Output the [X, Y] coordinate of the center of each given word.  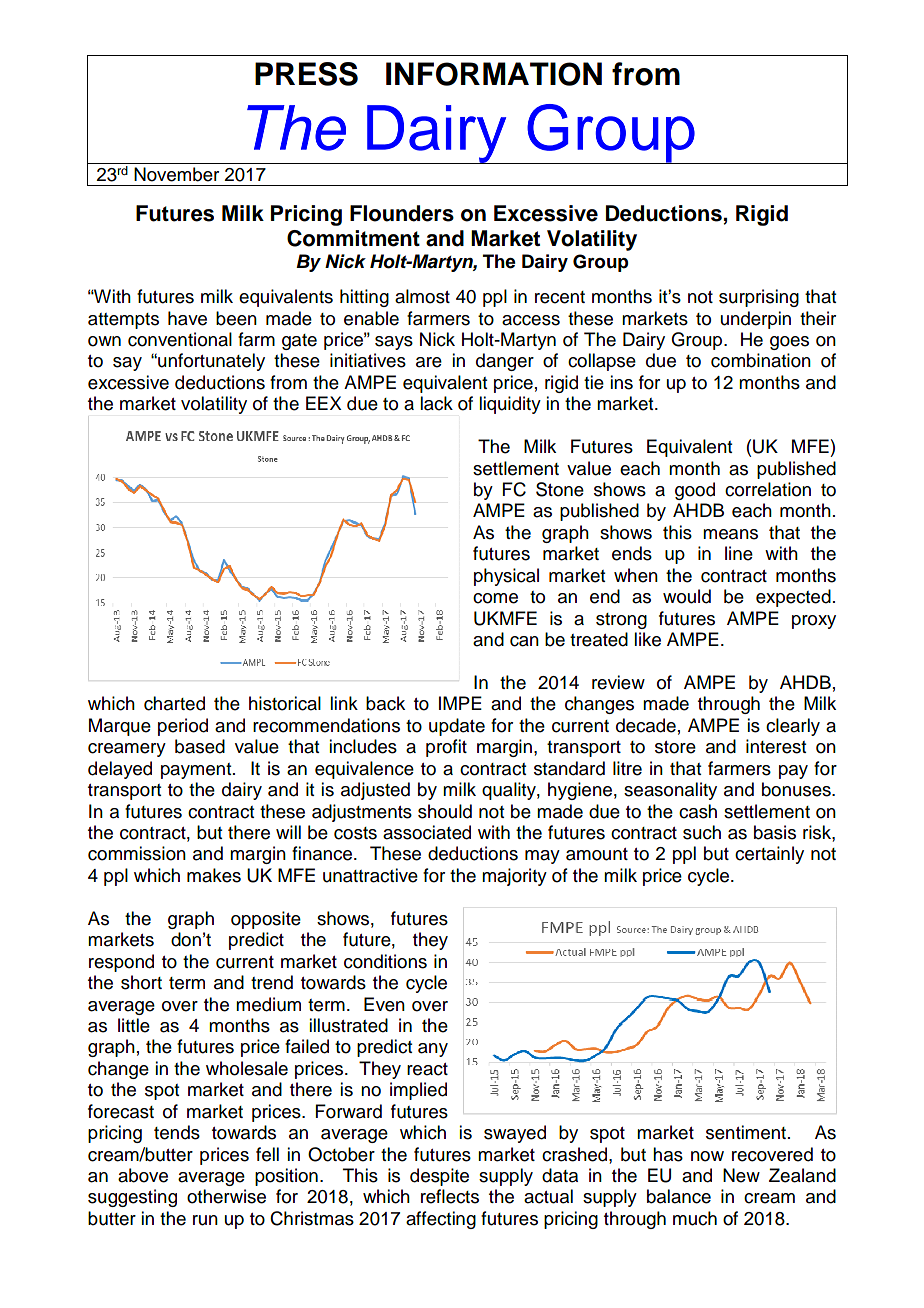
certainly [769, 855]
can [524, 641]
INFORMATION [494, 74]
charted [174, 703]
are [429, 362]
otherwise [226, 1196]
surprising [759, 298]
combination [761, 360]
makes [214, 875]
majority [514, 877]
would [687, 596]
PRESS [306, 74]
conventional [180, 339]
